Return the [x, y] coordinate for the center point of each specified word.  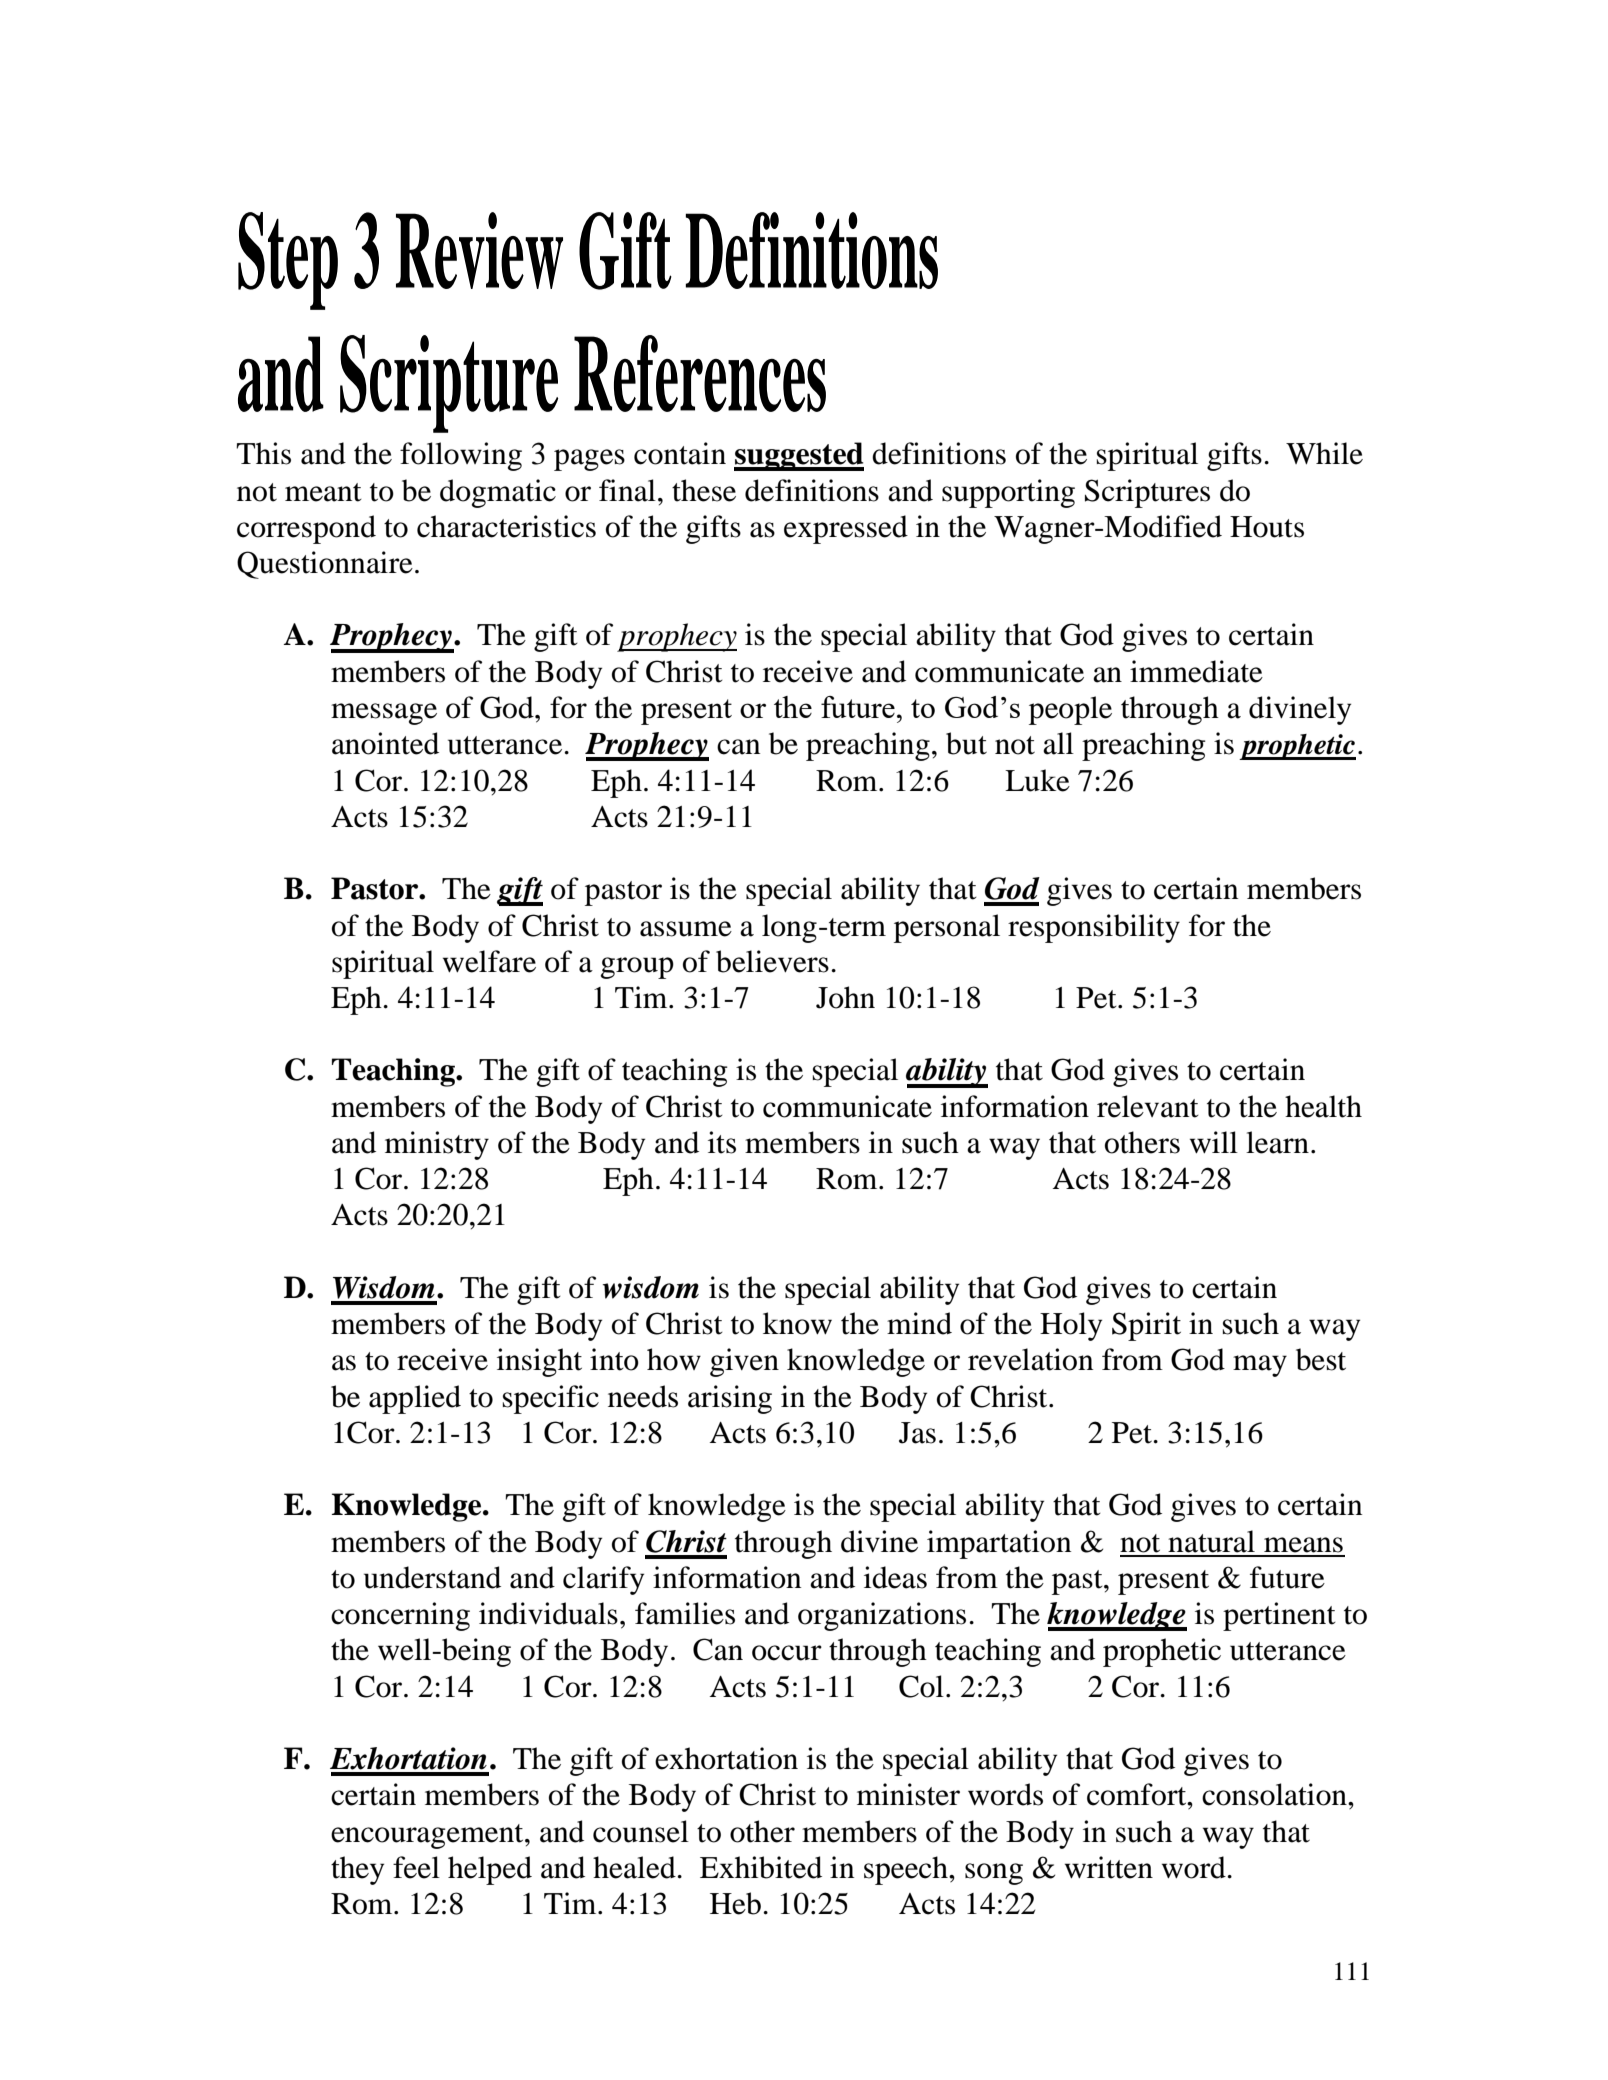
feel [416, 1867]
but [966, 743]
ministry [437, 1145]
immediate [1196, 671]
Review [479, 250]
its [722, 1142]
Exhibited [761, 1867]
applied [415, 1399]
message [384, 714]
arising [730, 1399]
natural [1211, 1541]
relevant [1148, 1106]
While [1324, 453]
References [700, 373]
